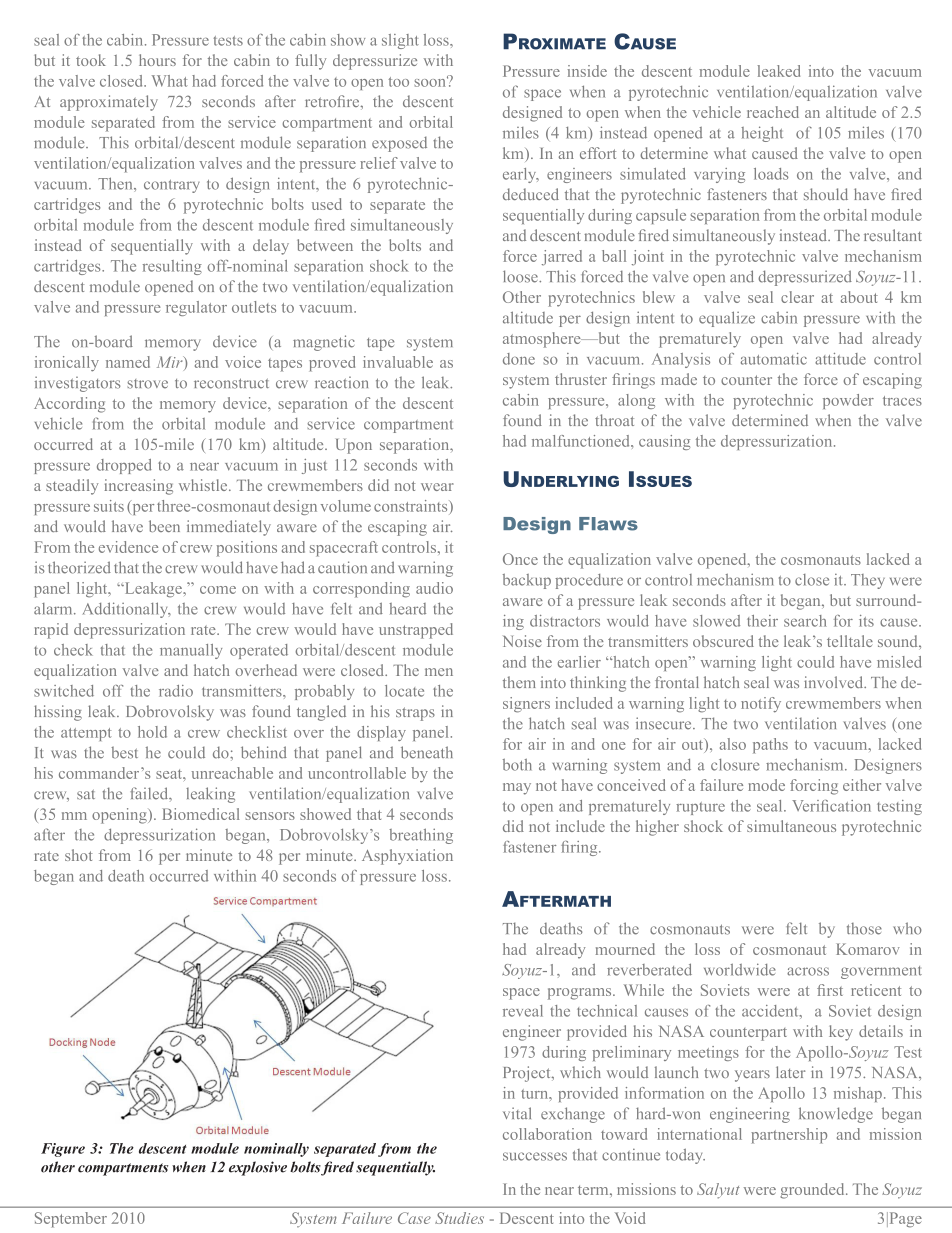 Image resolution: width=952 pixels, height=1233 pixels. I want to click on manually, so click(191, 651).
